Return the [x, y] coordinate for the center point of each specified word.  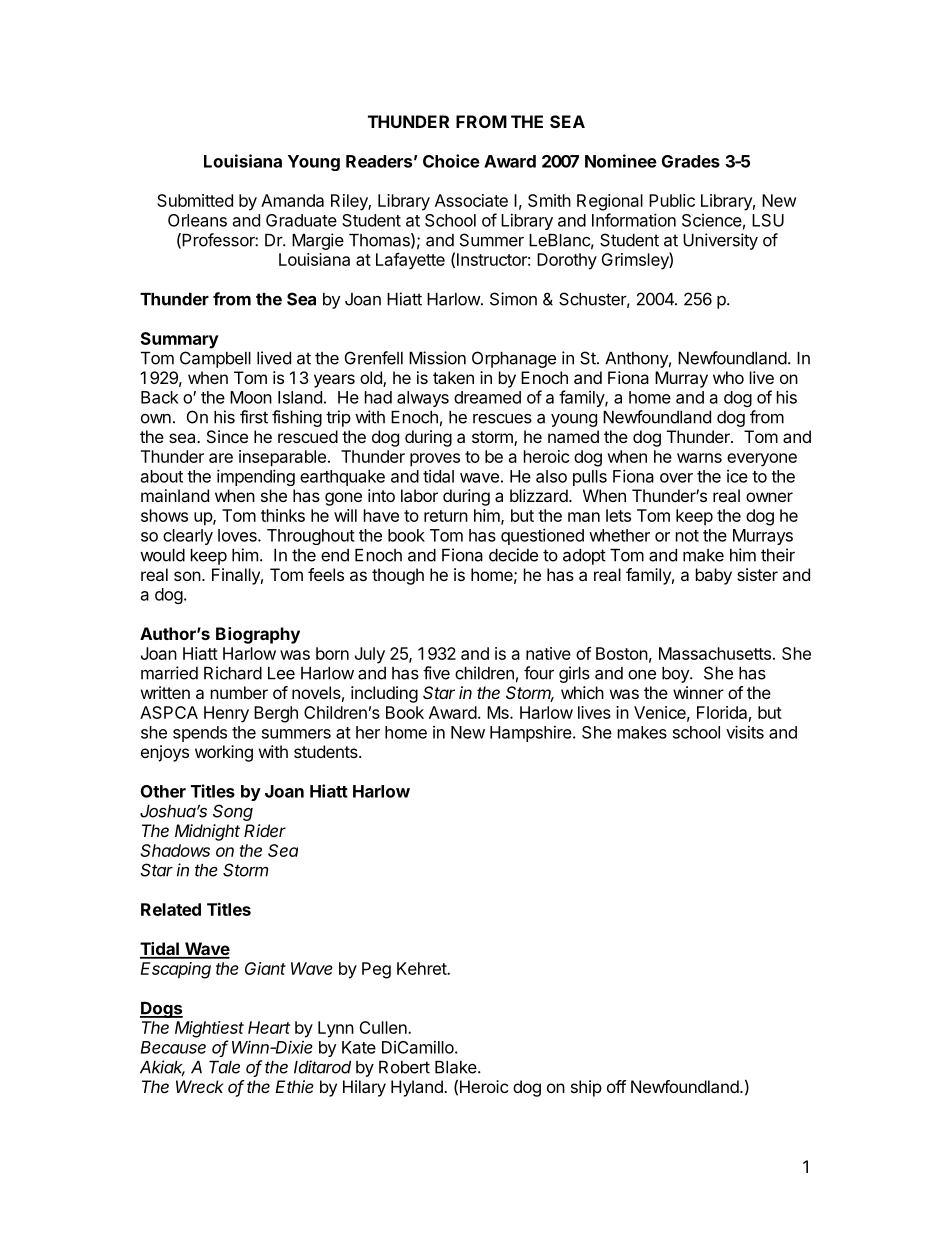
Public [672, 200]
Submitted [195, 200]
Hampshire [532, 733]
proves [435, 460]
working [224, 753]
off [616, 1086]
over [676, 478]
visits [745, 732]
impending [256, 477]
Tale [224, 1067]
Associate [471, 200]
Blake [457, 1067]
